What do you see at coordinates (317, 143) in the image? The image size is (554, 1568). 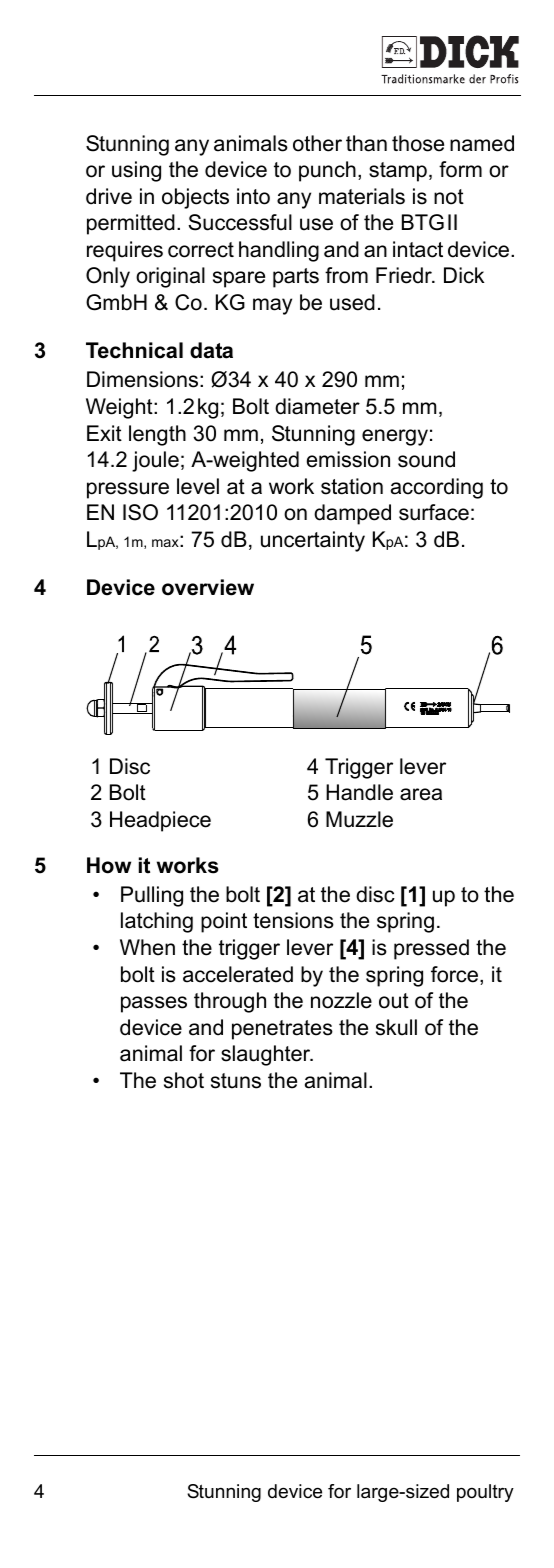 I see `other` at bounding box center [317, 143].
